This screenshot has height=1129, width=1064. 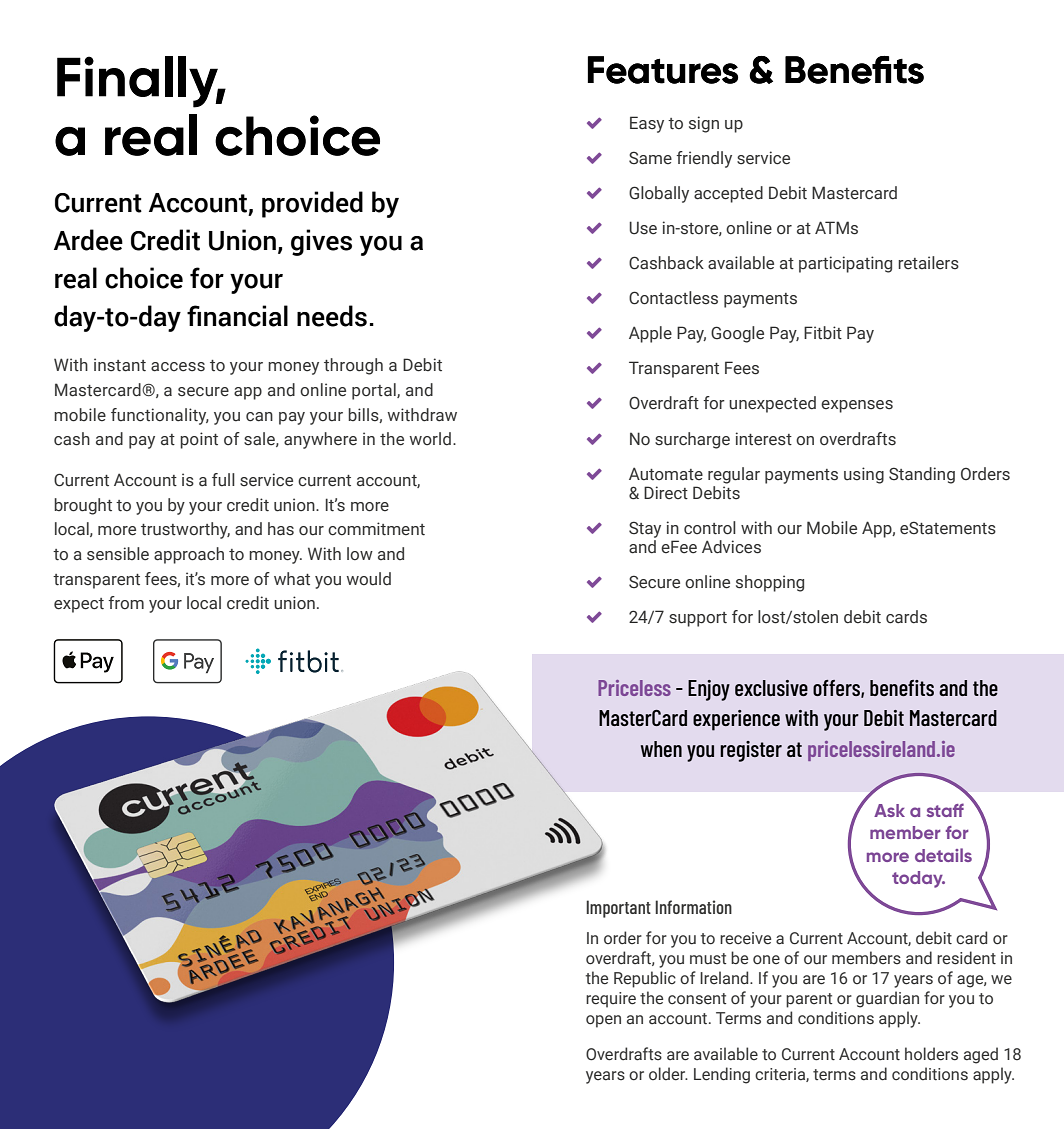 What do you see at coordinates (312, 204) in the screenshot?
I see `provided` at bounding box center [312, 204].
